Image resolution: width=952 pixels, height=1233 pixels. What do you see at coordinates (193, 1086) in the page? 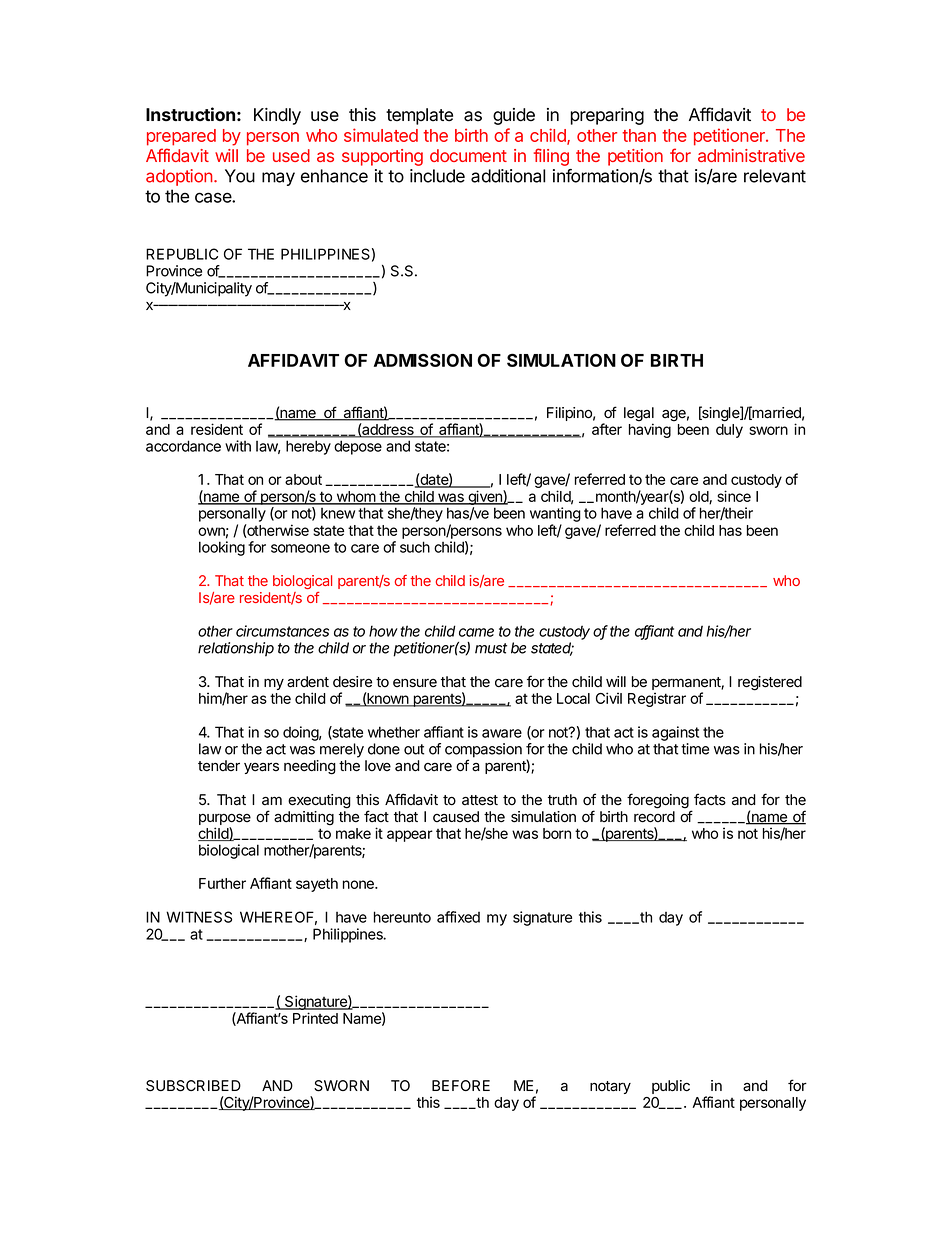
I see `SUBSCRIBED` at bounding box center [193, 1086].
